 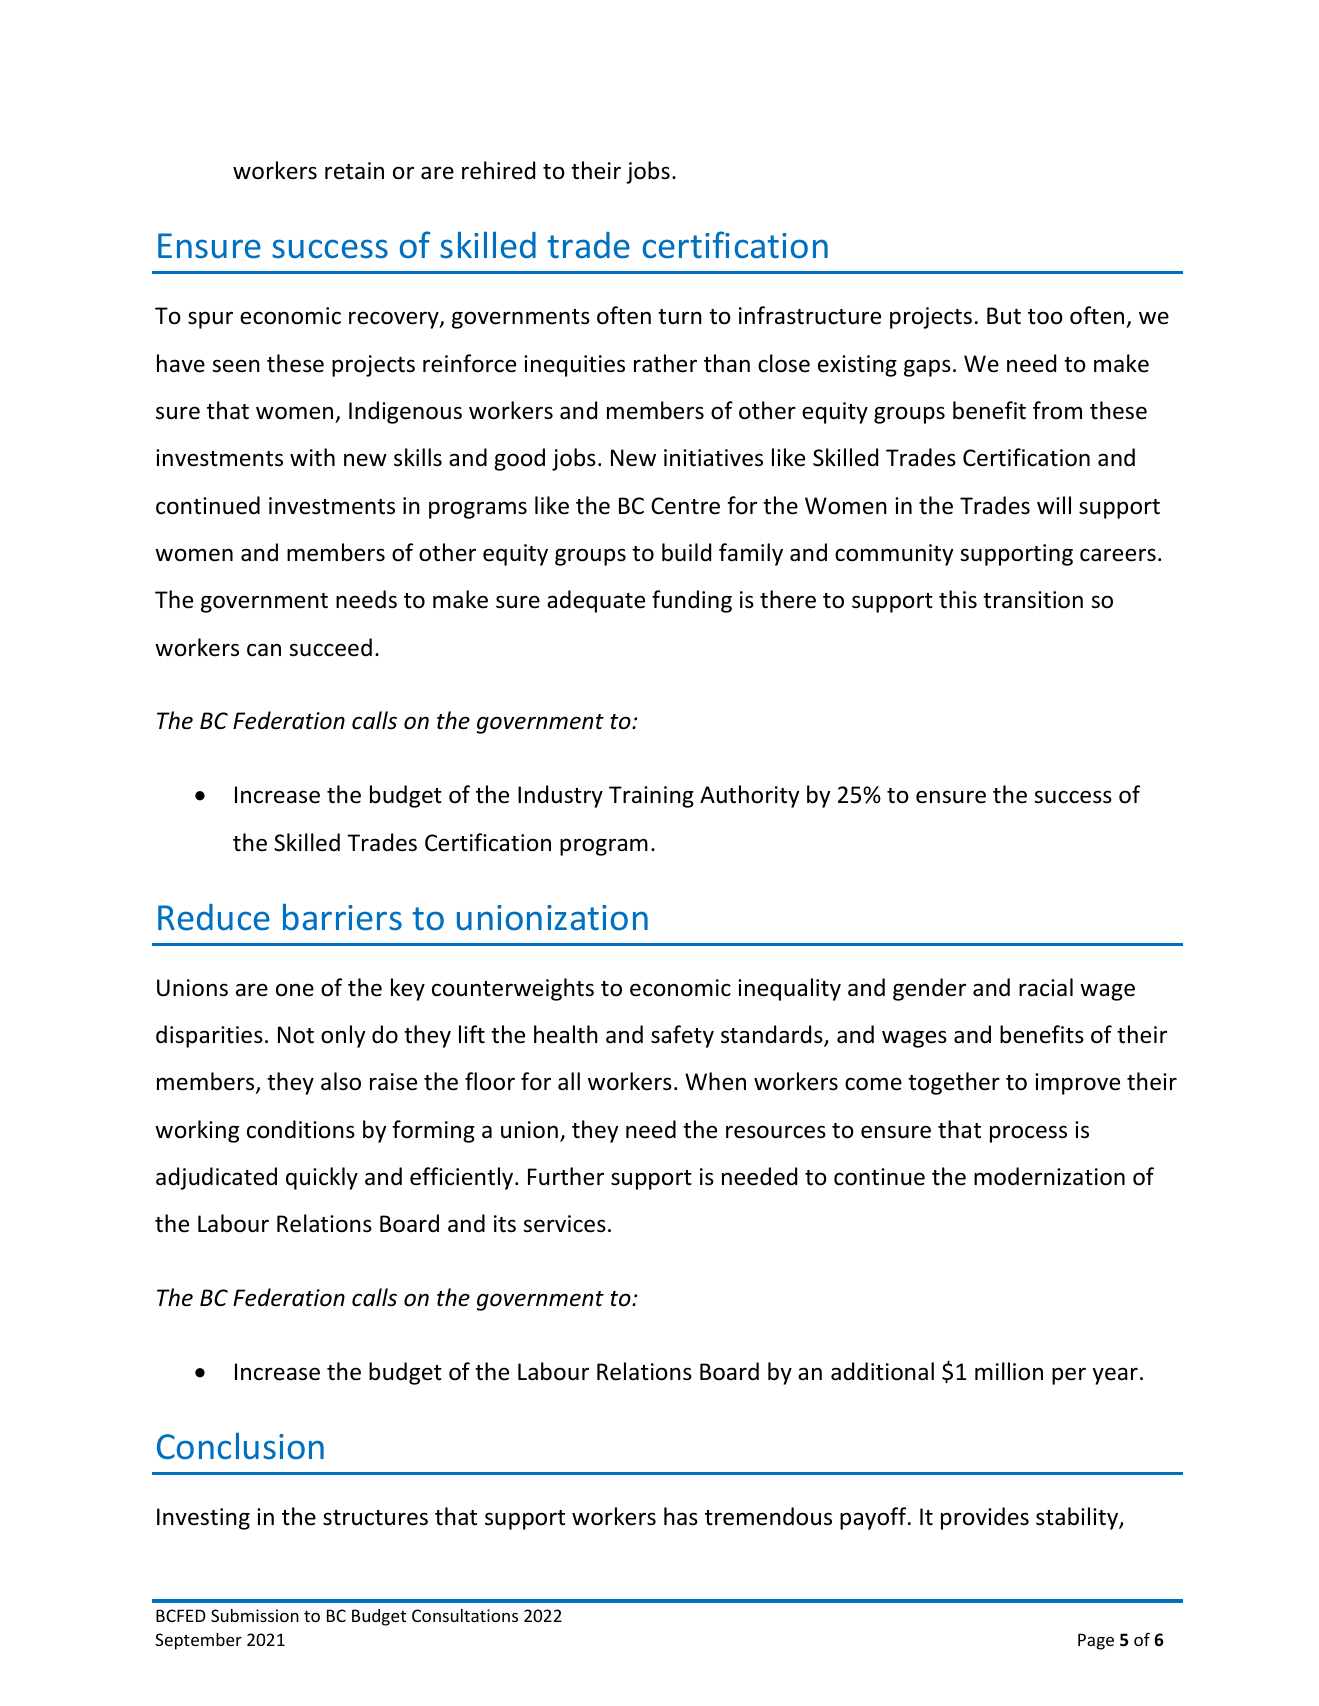 What do you see at coordinates (681, 1516) in the screenshot?
I see `has` at bounding box center [681, 1516].
